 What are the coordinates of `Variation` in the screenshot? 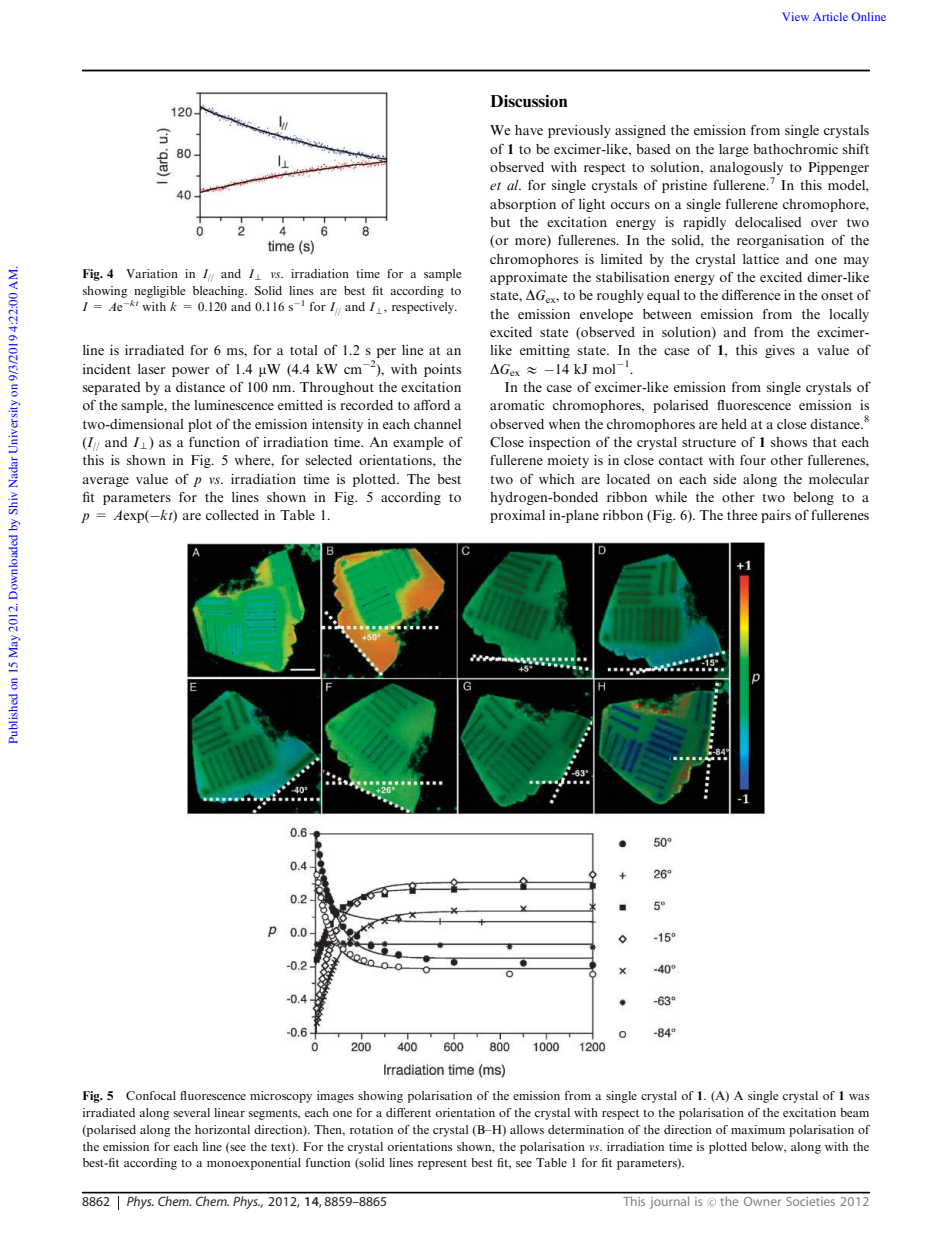 It's located at (152, 273).
